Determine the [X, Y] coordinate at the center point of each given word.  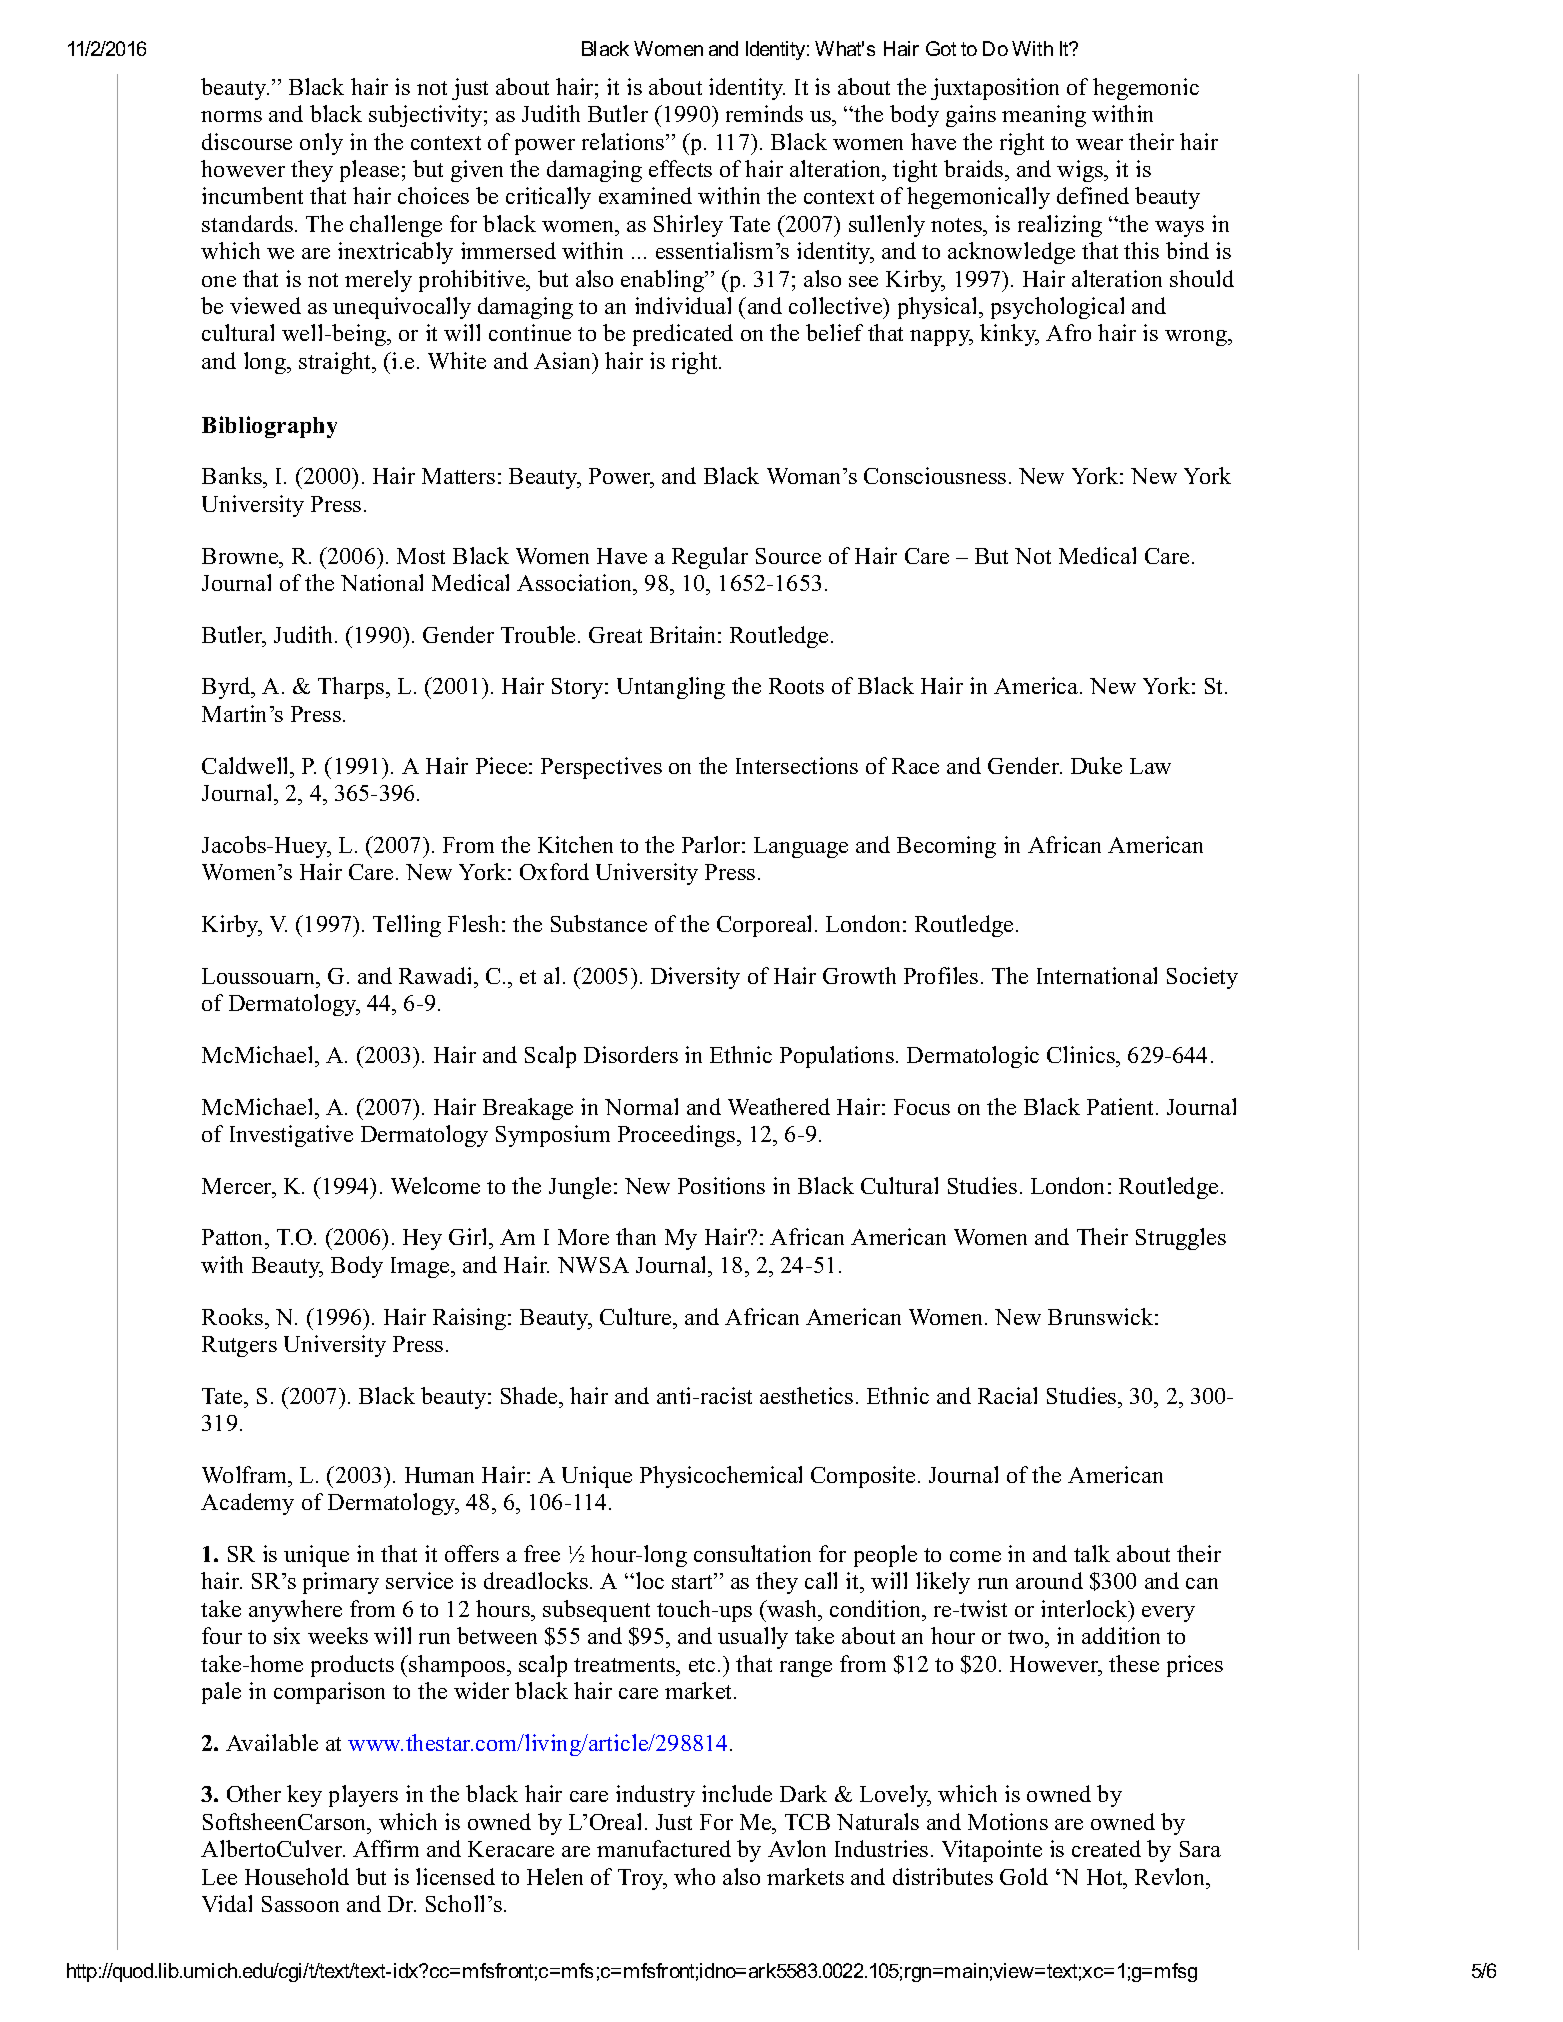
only [321, 144]
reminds [764, 113]
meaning [1044, 116]
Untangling [671, 688]
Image [421, 1267]
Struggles [1181, 1239]
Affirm [386, 1848]
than [636, 1236]
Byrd [227, 688]
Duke [1096, 765]
